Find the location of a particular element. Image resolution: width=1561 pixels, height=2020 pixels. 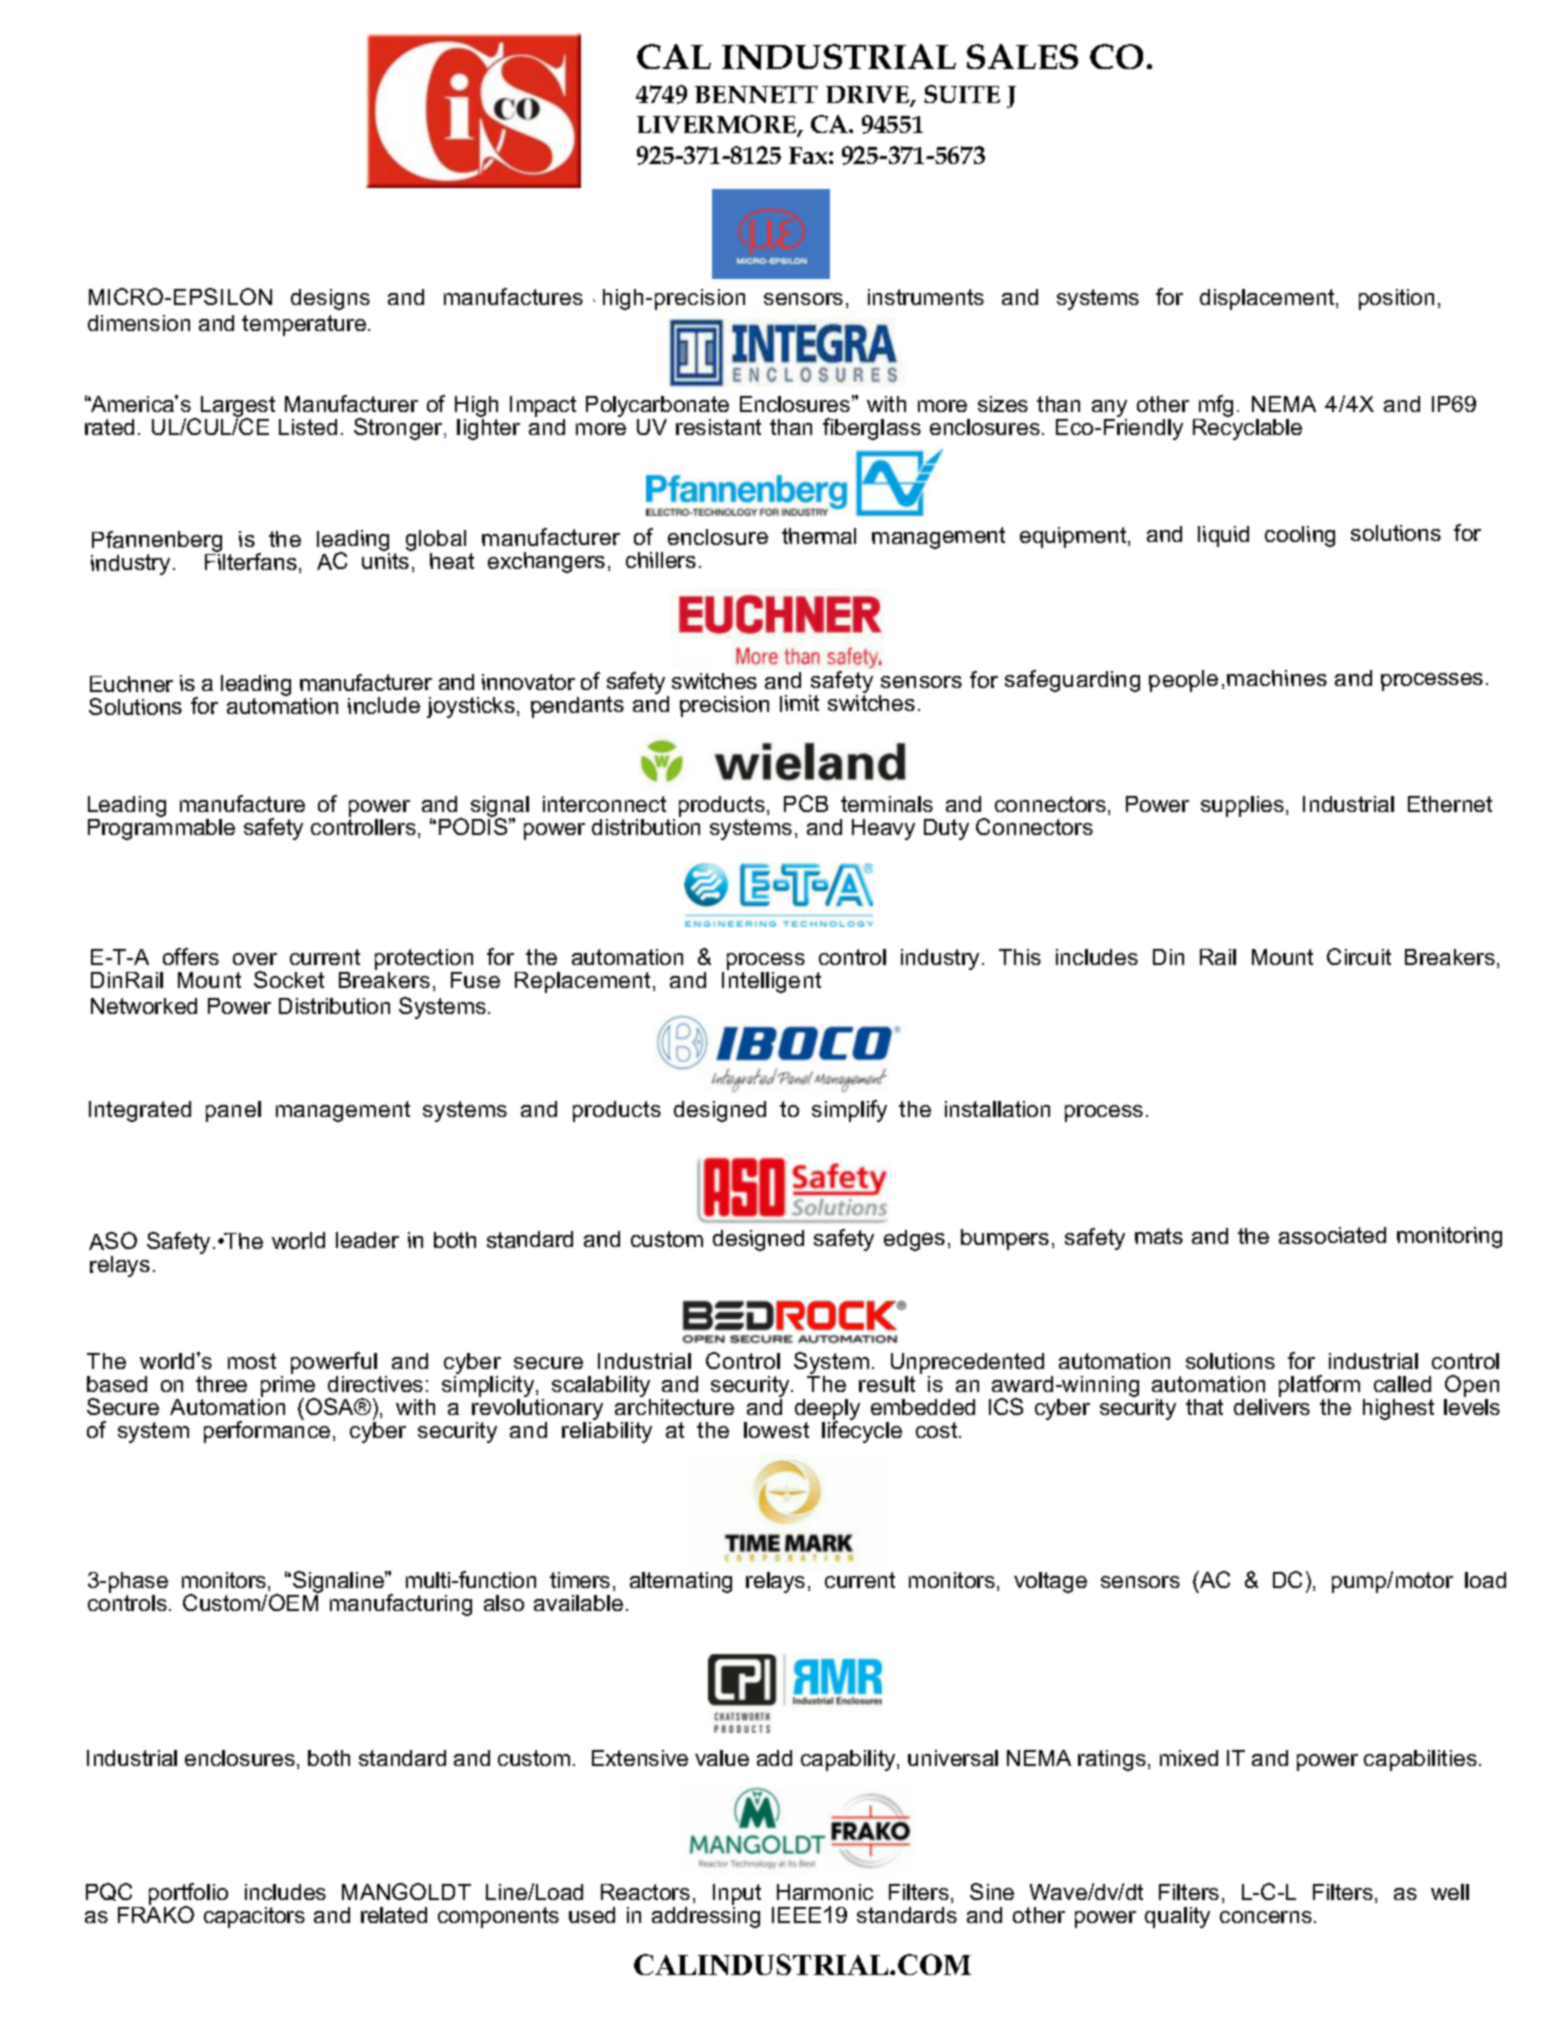

Intelligent is located at coordinates (771, 982).
